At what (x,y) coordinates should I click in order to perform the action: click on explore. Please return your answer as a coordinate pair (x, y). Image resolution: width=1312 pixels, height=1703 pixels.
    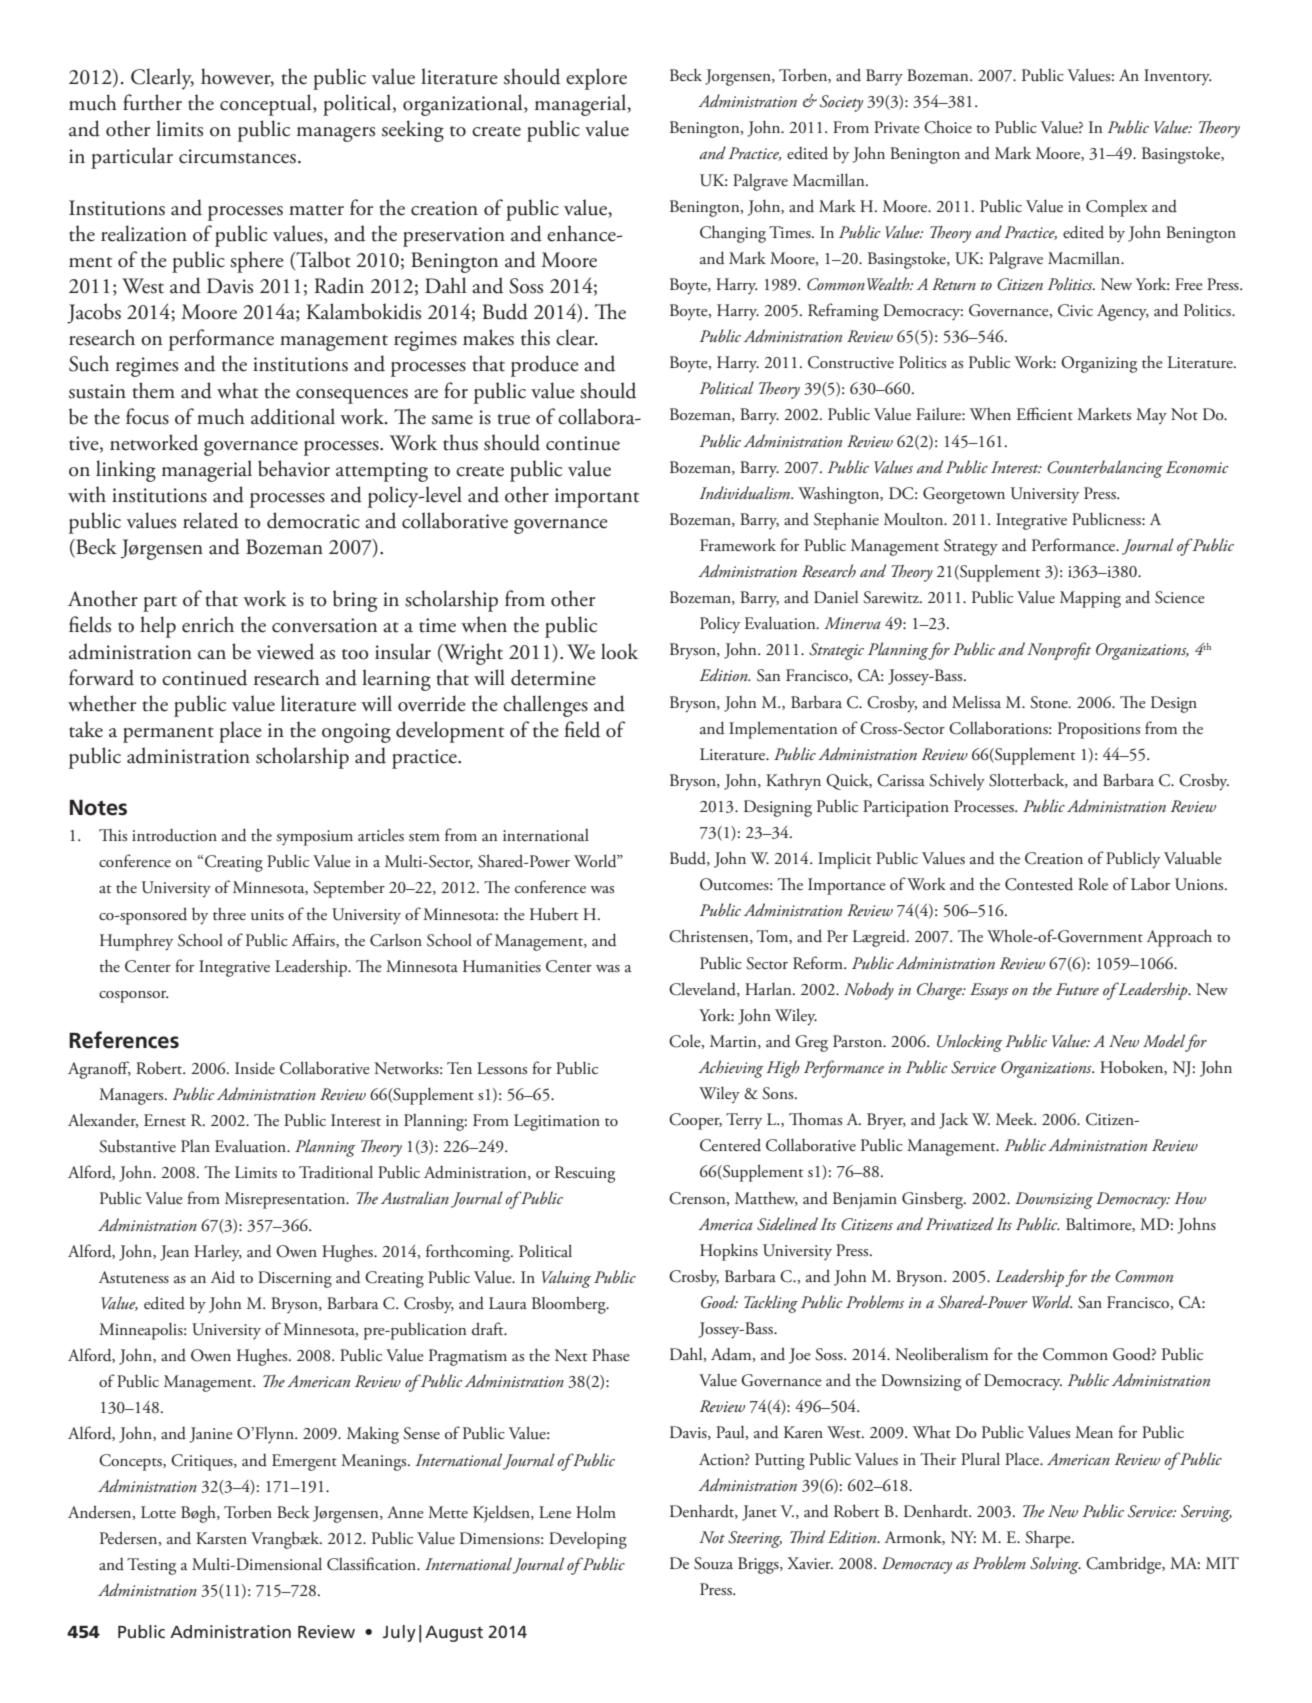
    Looking at the image, I should click on (596, 79).
